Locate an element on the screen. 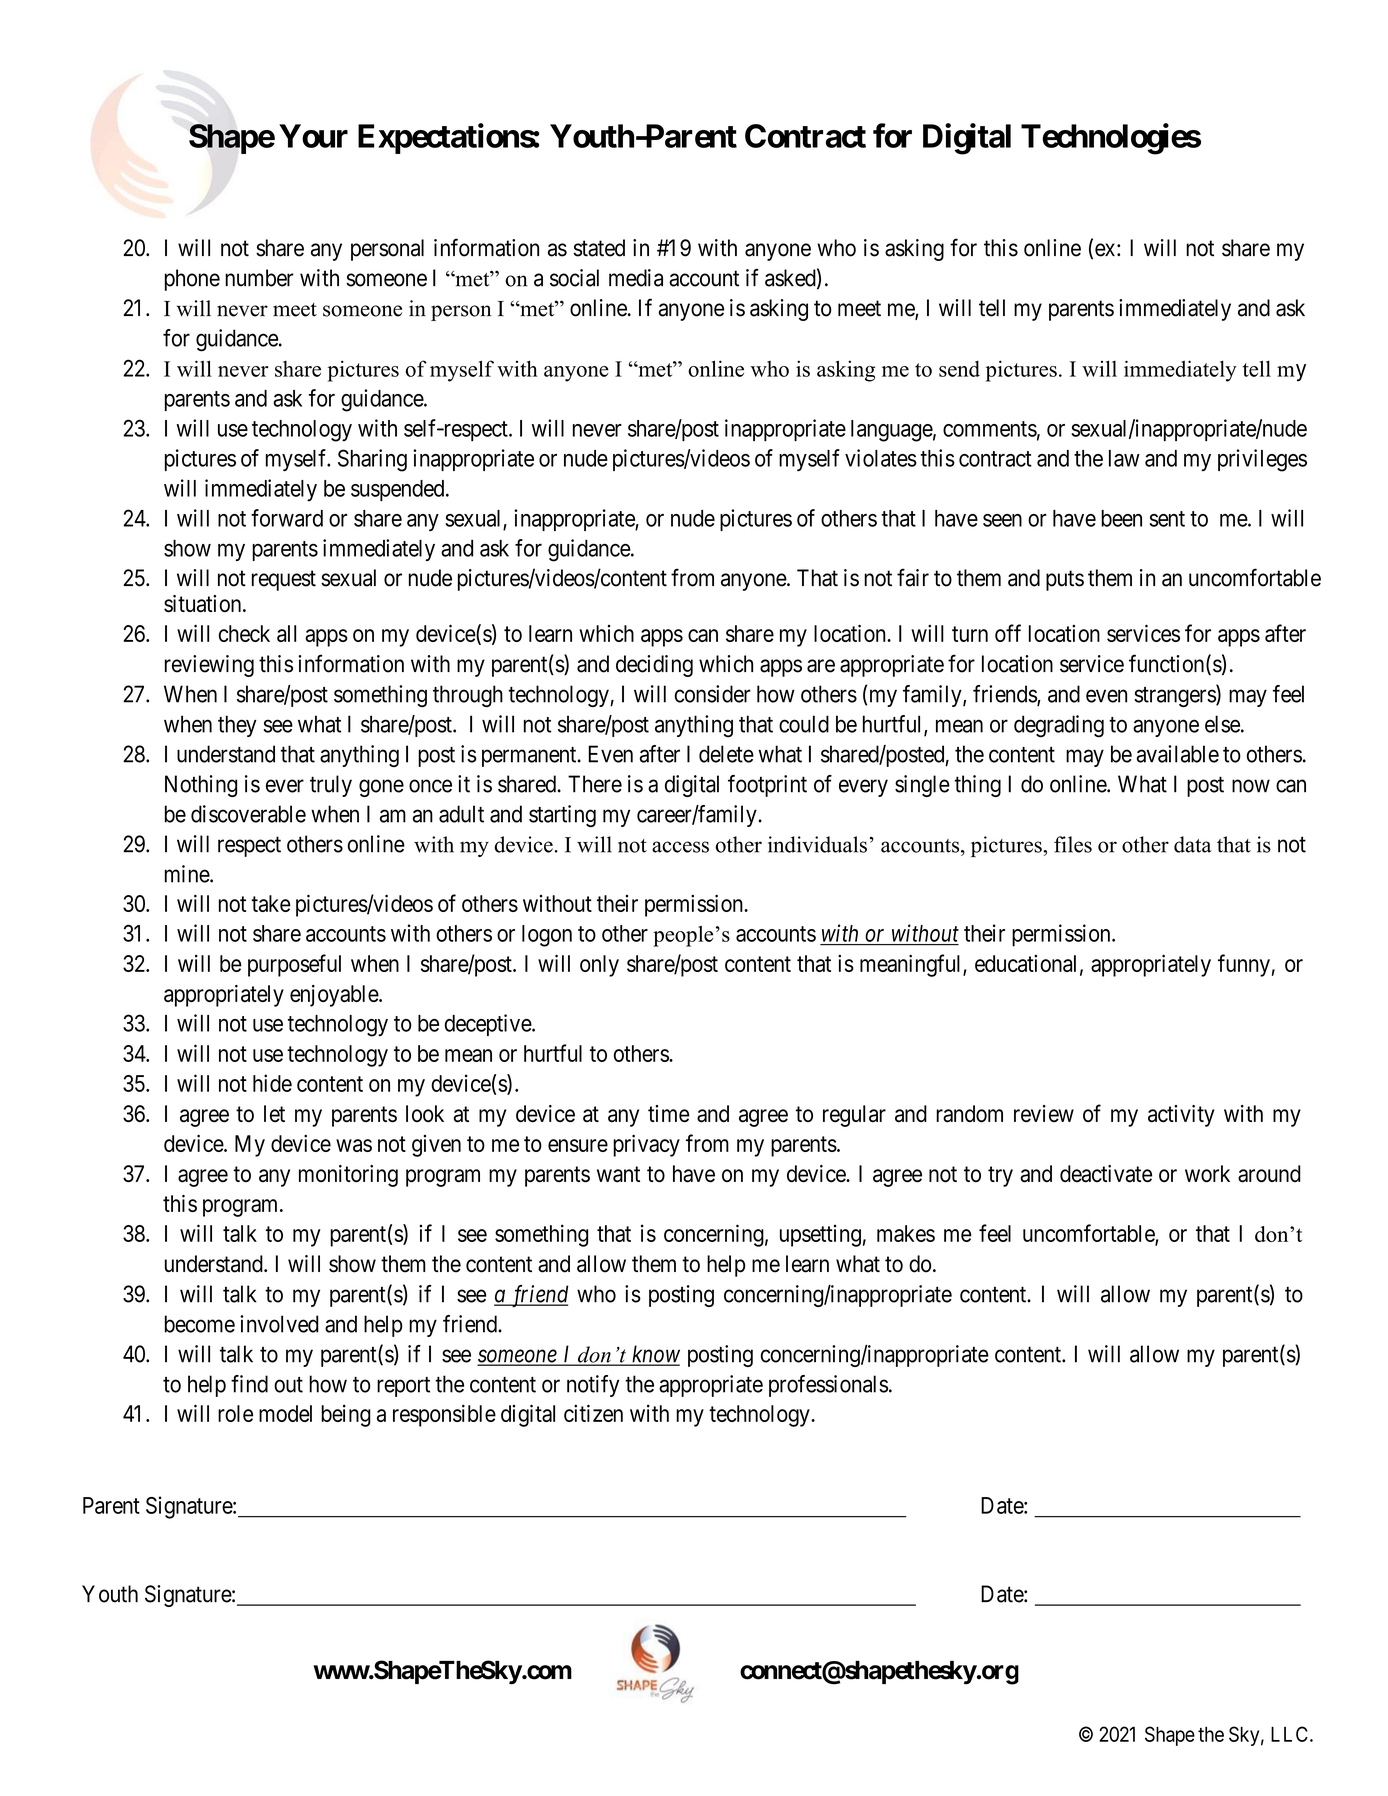 The width and height of the screenshot is (1388, 1796). model is located at coordinates (285, 1413).
